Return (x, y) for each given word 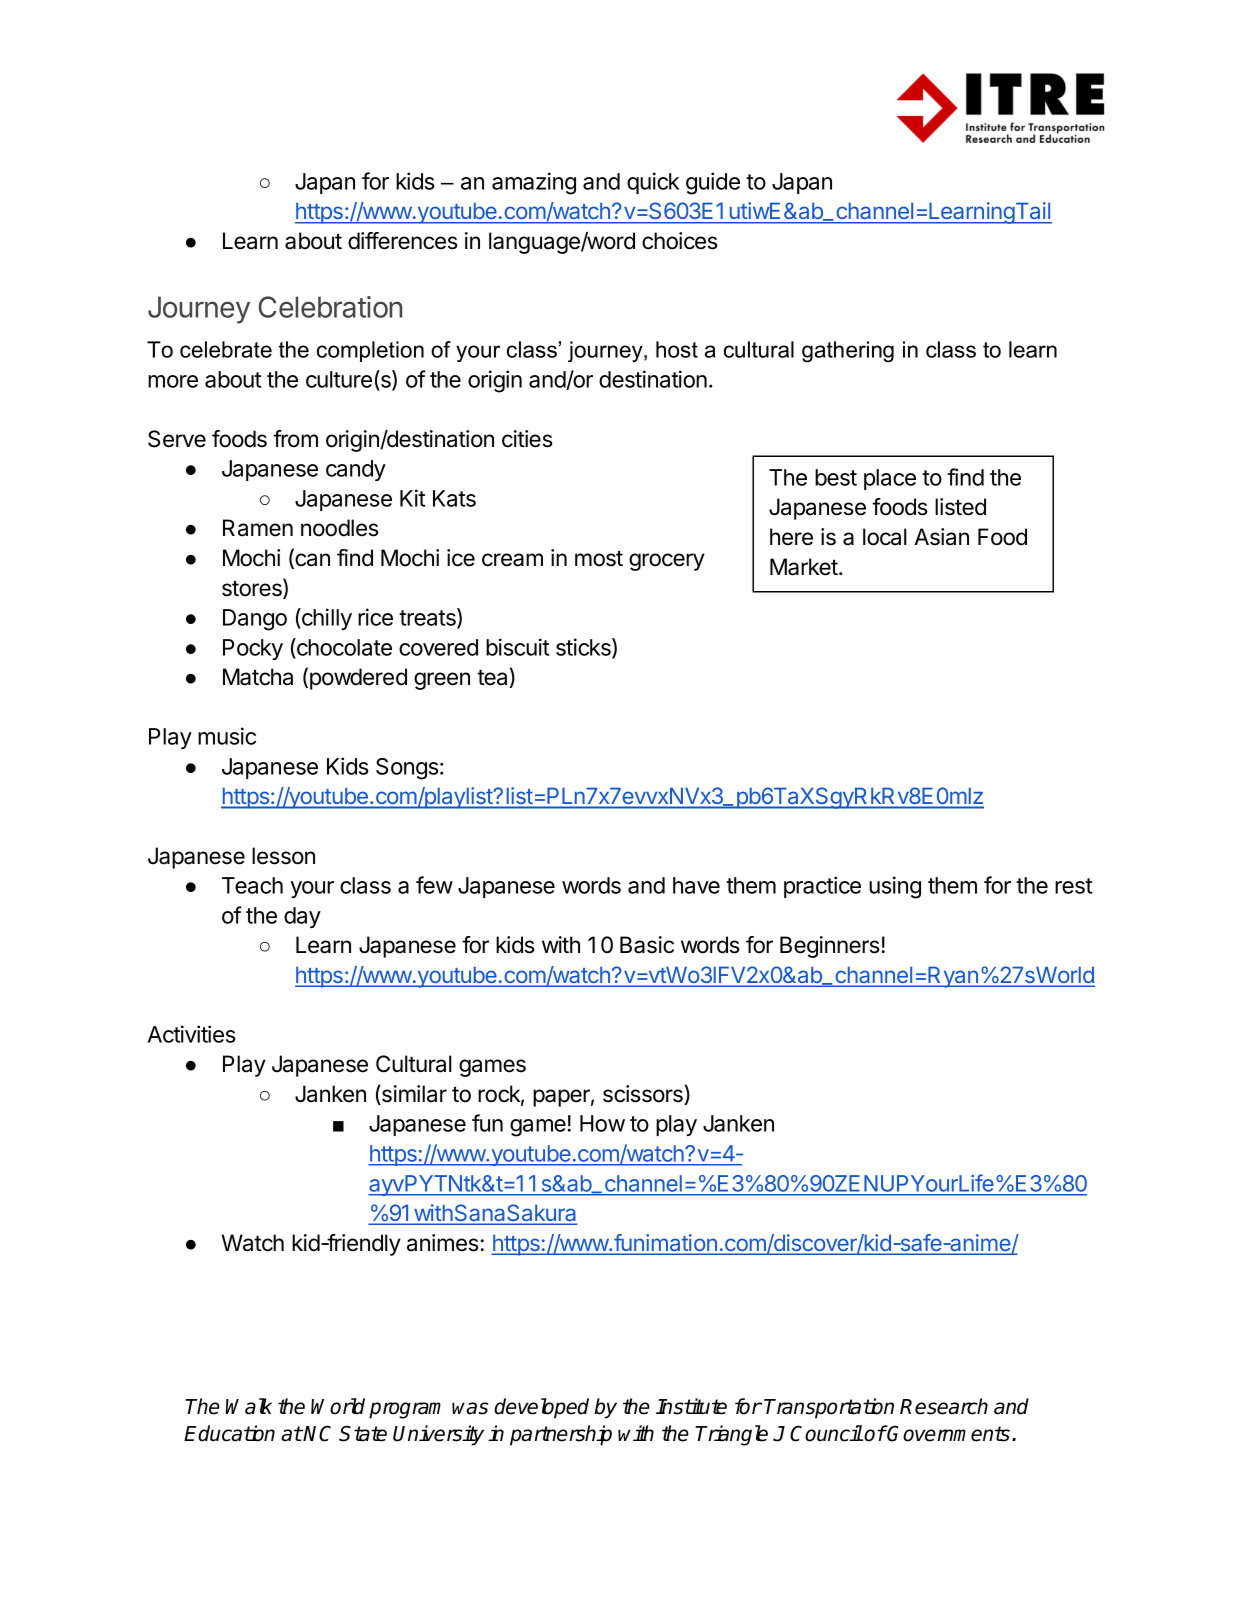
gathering (848, 352)
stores (253, 589)
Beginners (830, 947)
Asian (941, 537)
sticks (584, 648)
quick (653, 183)
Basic (647, 945)
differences (403, 241)
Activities (192, 1034)
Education (229, 1433)
